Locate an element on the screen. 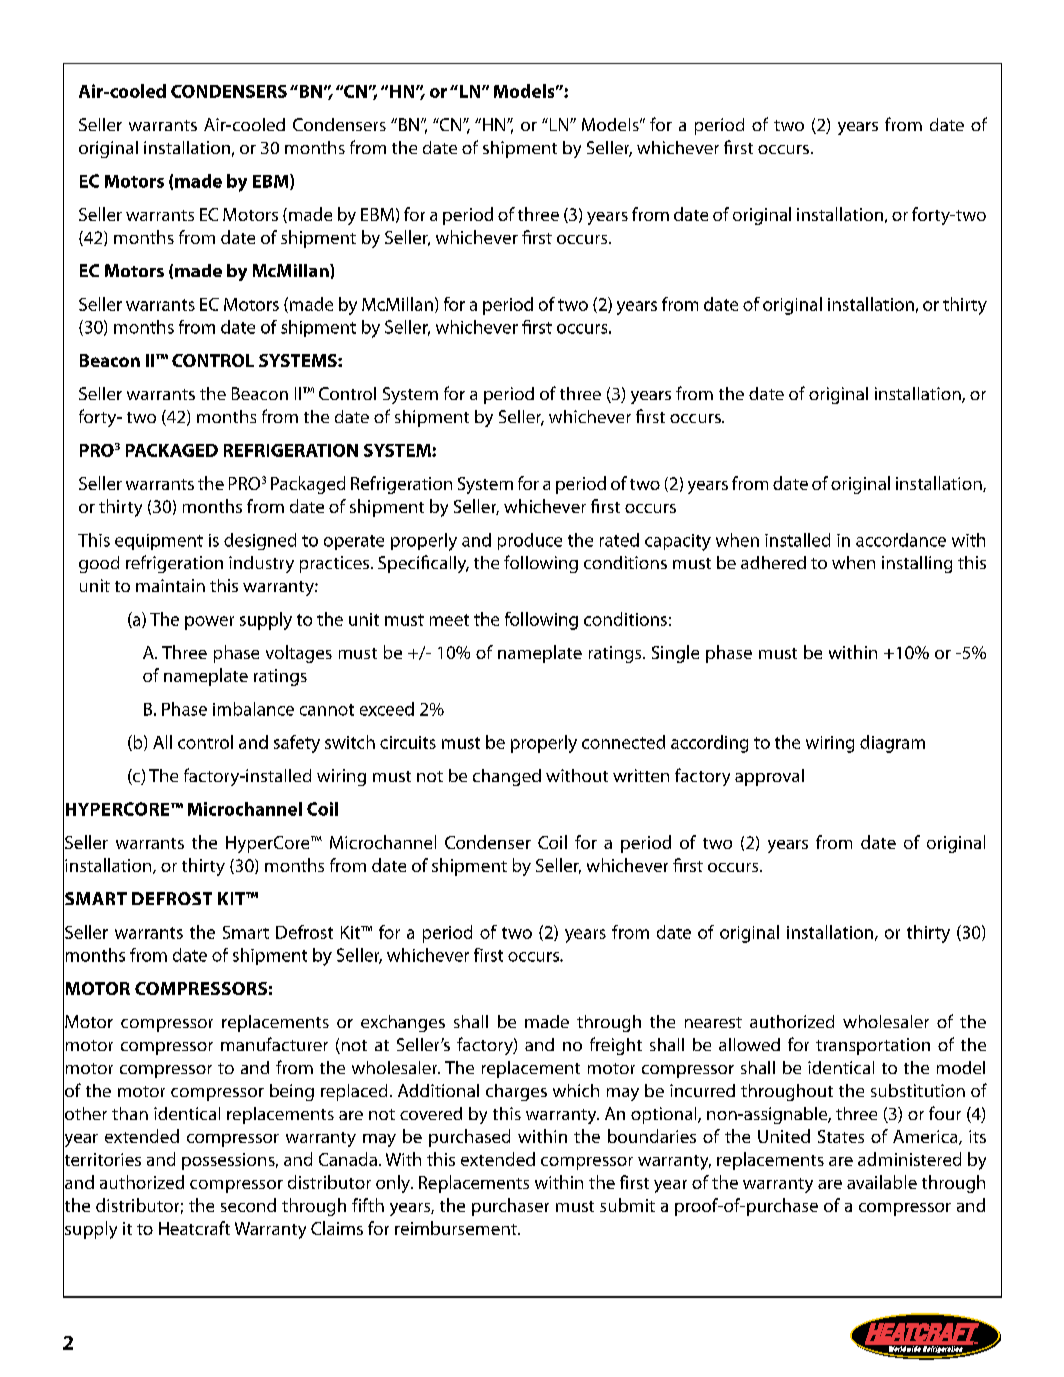 This screenshot has width=1064, height=1377. industry is located at coordinates (261, 564).
